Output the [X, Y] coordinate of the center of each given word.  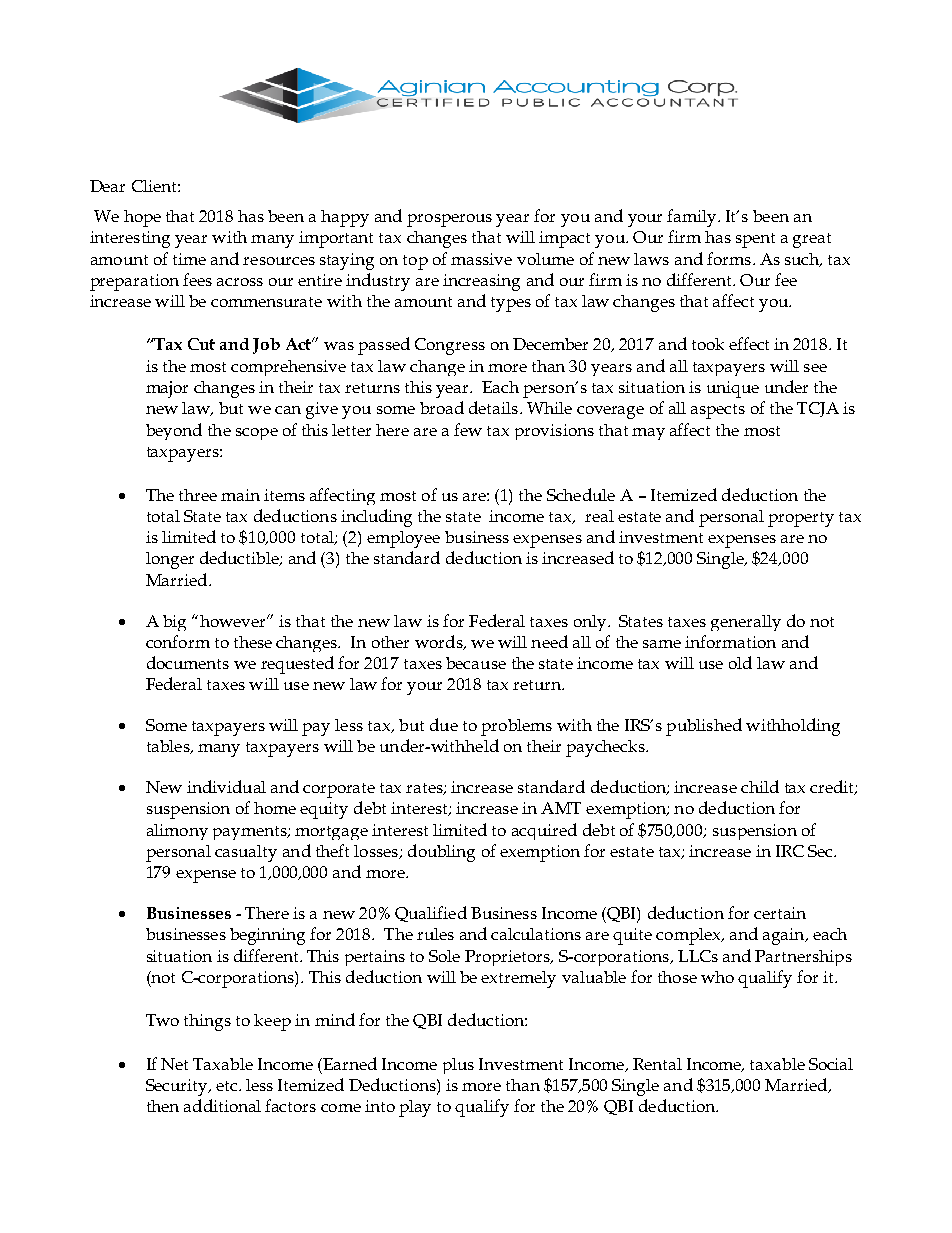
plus [458, 1066]
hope [142, 218]
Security [178, 1087]
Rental [657, 1064]
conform [178, 641]
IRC [790, 851]
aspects [718, 411]
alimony [177, 832]
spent [755, 240]
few [468, 429]
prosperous [449, 220]
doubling [441, 853]
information [730, 641]
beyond [174, 431]
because [476, 663]
